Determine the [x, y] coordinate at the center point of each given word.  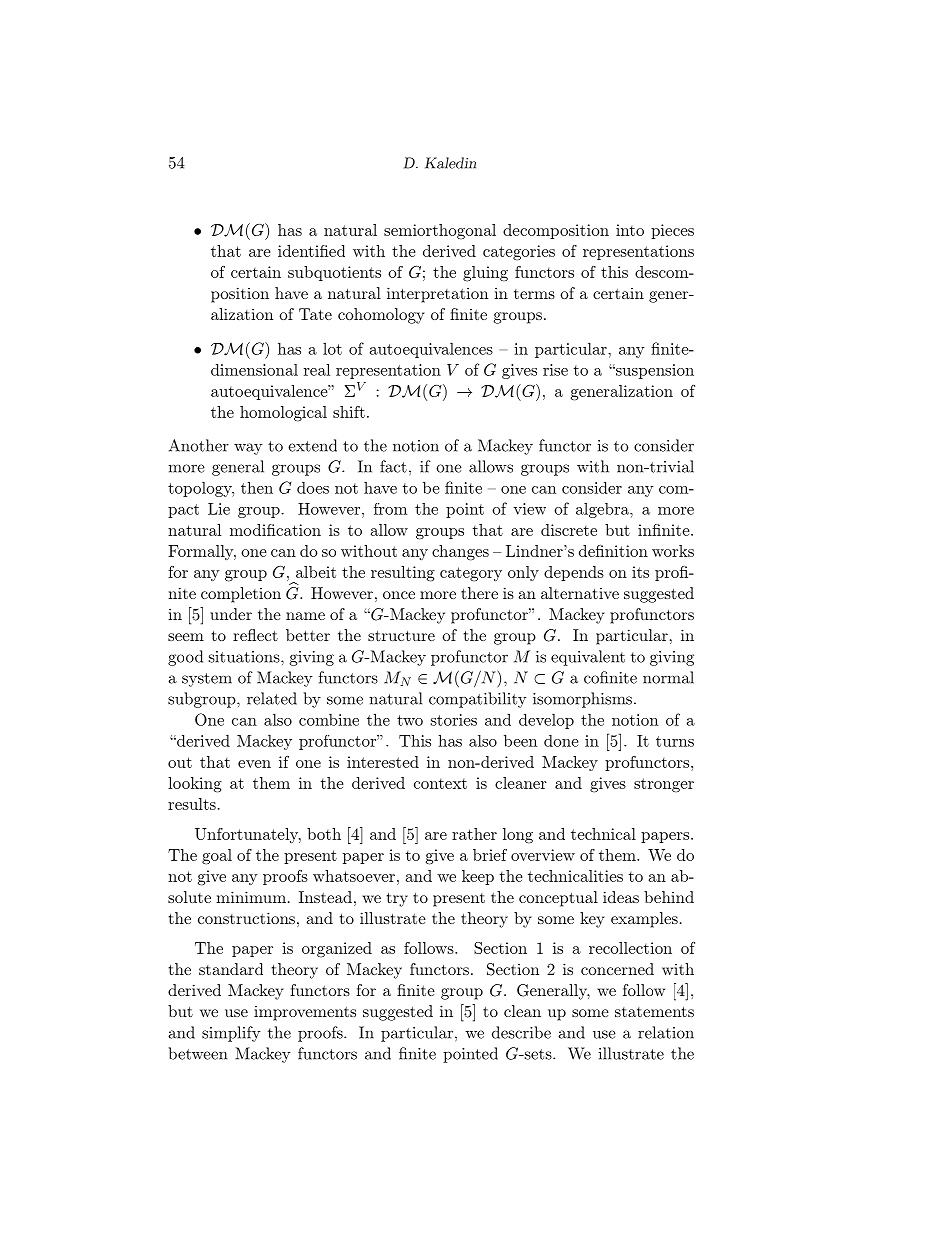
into [630, 230]
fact [393, 466]
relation [666, 1032]
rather [474, 834]
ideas [621, 897]
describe [521, 1032]
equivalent [588, 658]
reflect [255, 635]
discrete [569, 530]
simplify [231, 1034]
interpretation [437, 295]
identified [311, 251]
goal [217, 857]
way [248, 449]
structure [401, 635]
